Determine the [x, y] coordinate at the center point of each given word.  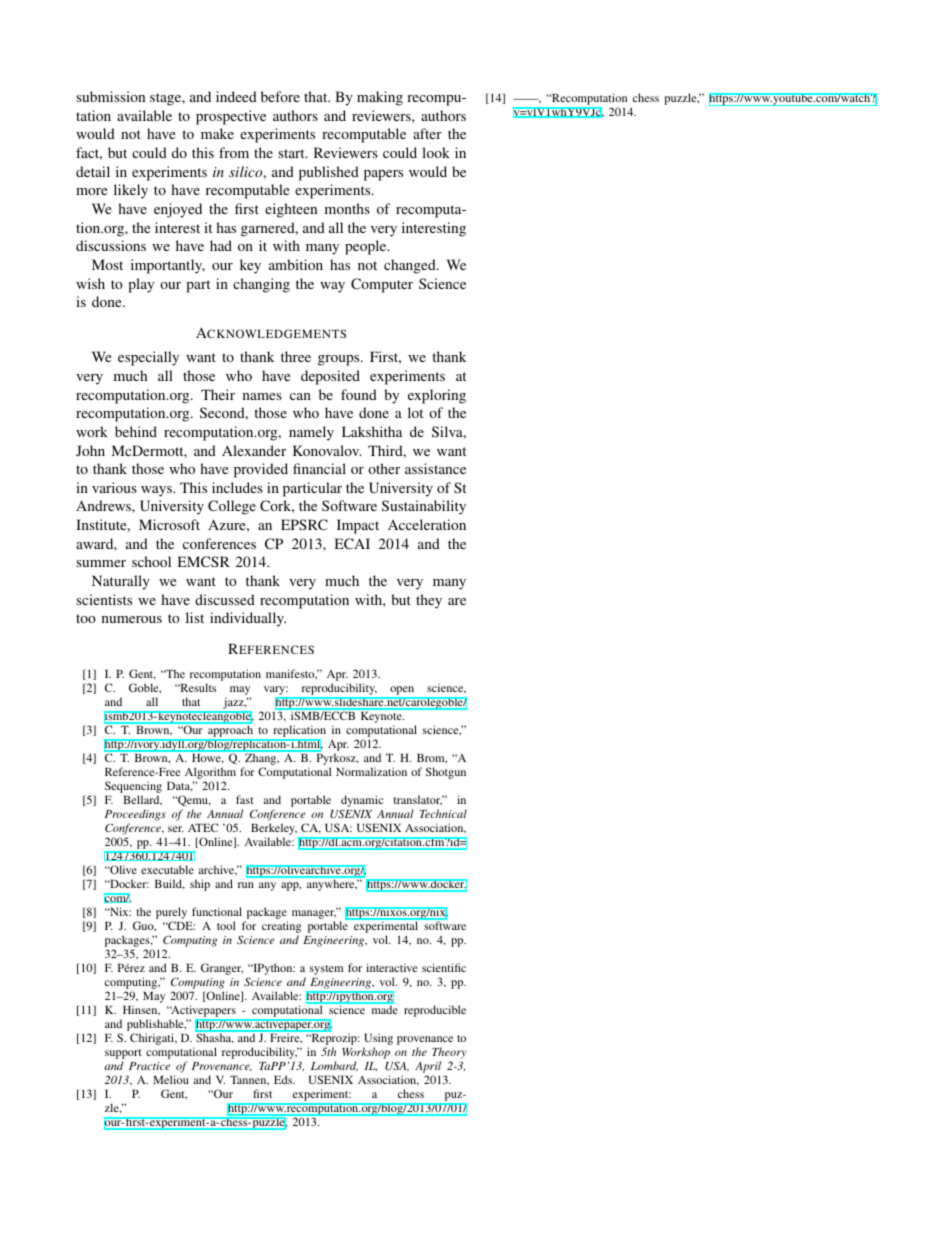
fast [245, 799]
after [427, 133]
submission [110, 96]
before [280, 96]
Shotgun [446, 773]
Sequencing [133, 788]
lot [415, 412]
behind [136, 431]
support [123, 1055]
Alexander [254, 450]
